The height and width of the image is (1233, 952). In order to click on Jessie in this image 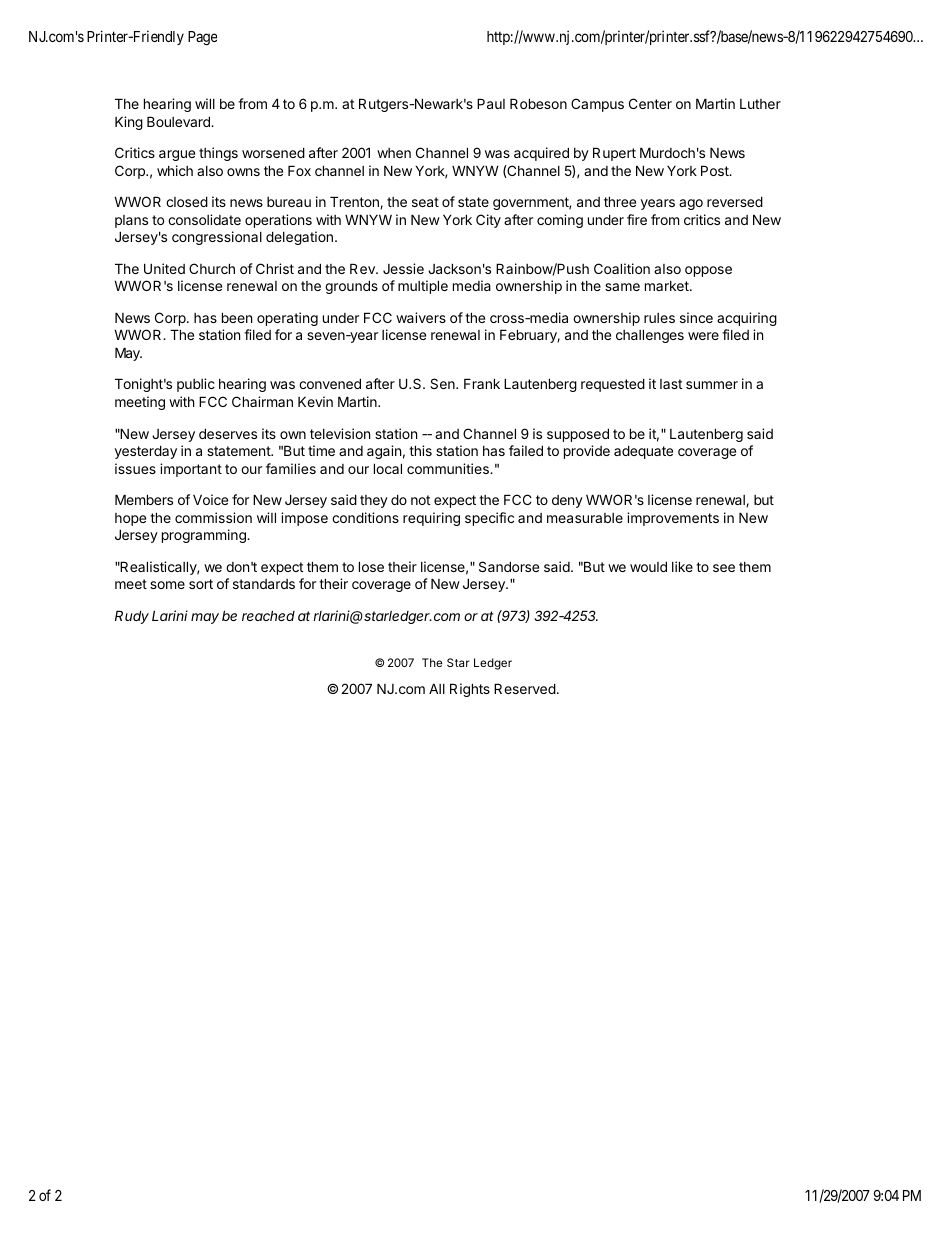, I will do `click(403, 268)`.
